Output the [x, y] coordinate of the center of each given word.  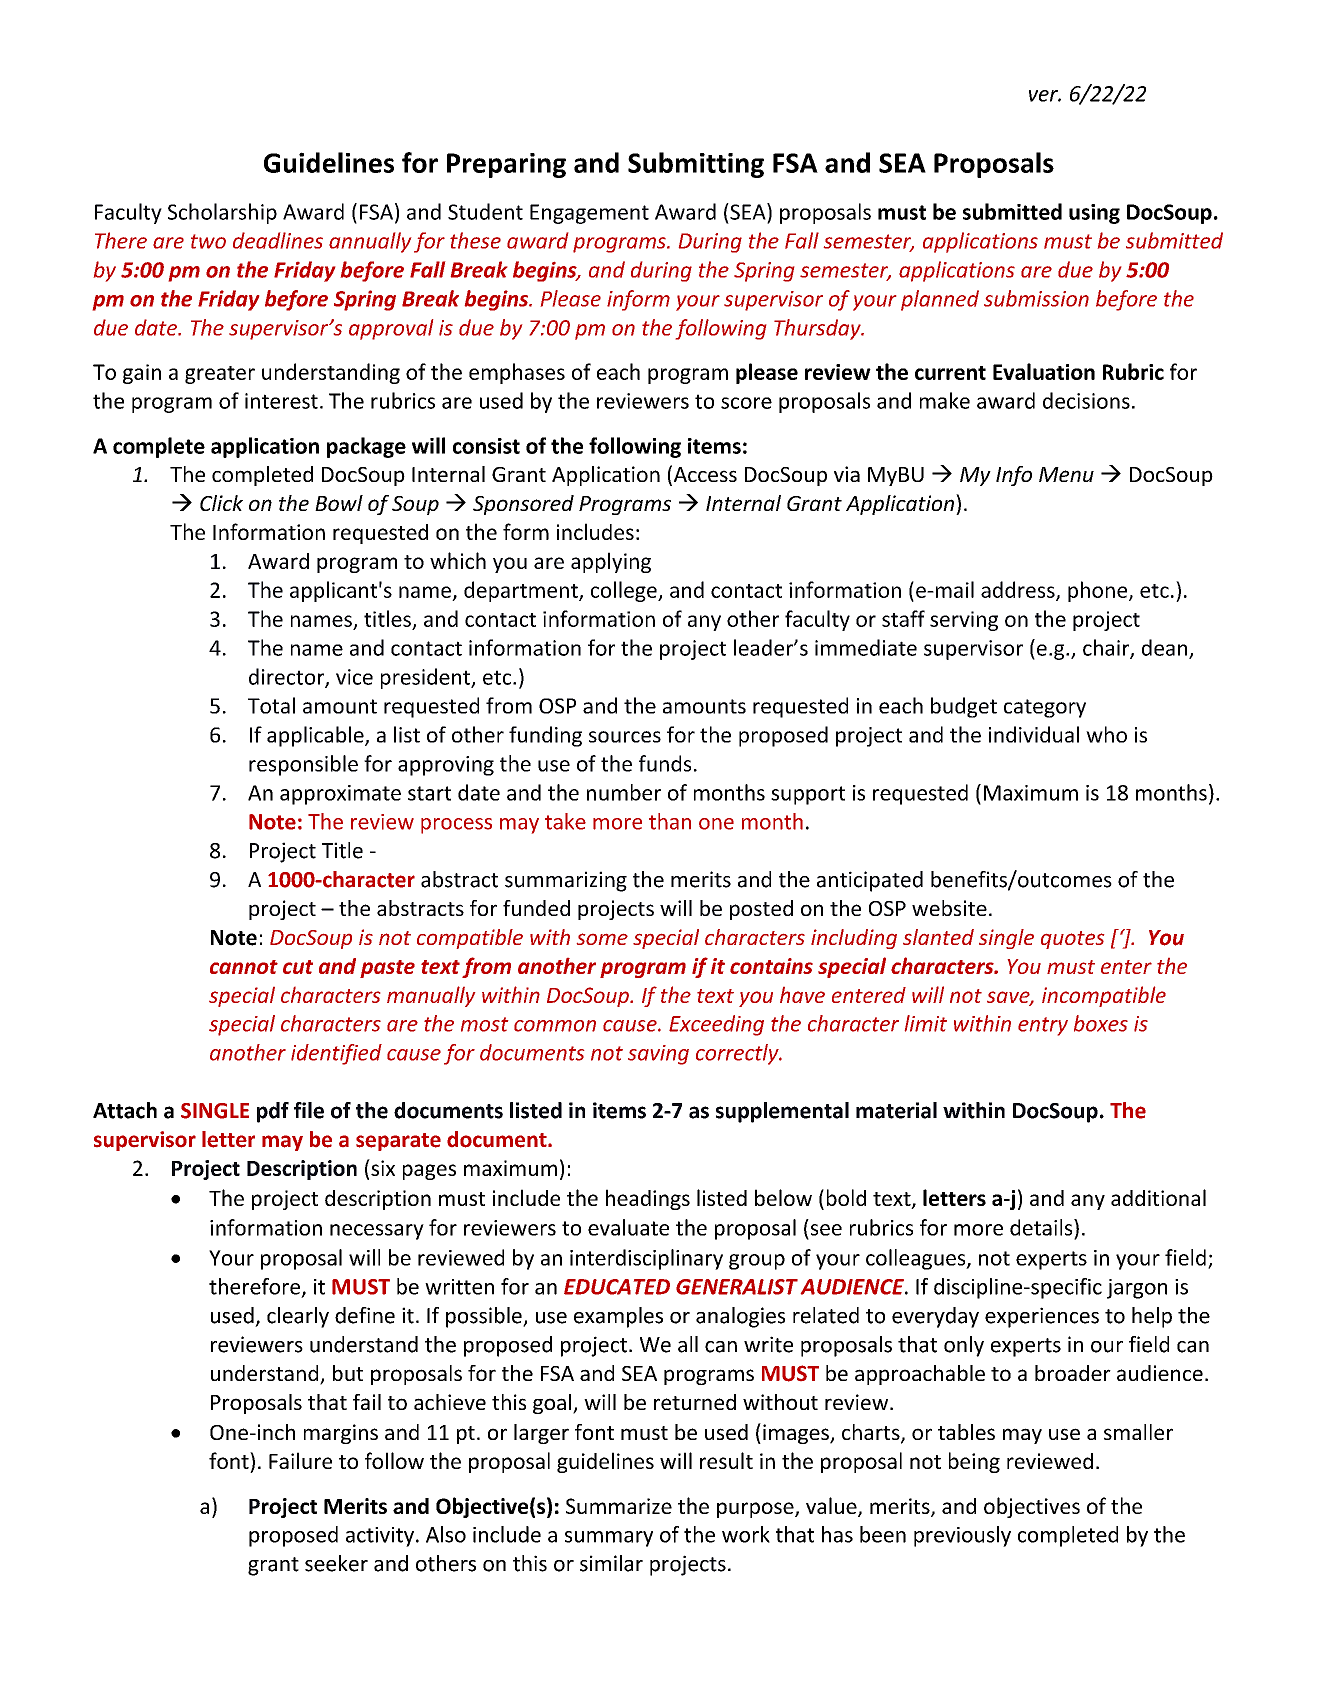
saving [658, 1055]
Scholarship [222, 213]
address [1019, 590]
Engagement [589, 214]
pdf [273, 1112]
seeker [336, 1563]
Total [271, 705]
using [1094, 214]
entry [1043, 1026]
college [625, 591]
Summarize [619, 1506]
